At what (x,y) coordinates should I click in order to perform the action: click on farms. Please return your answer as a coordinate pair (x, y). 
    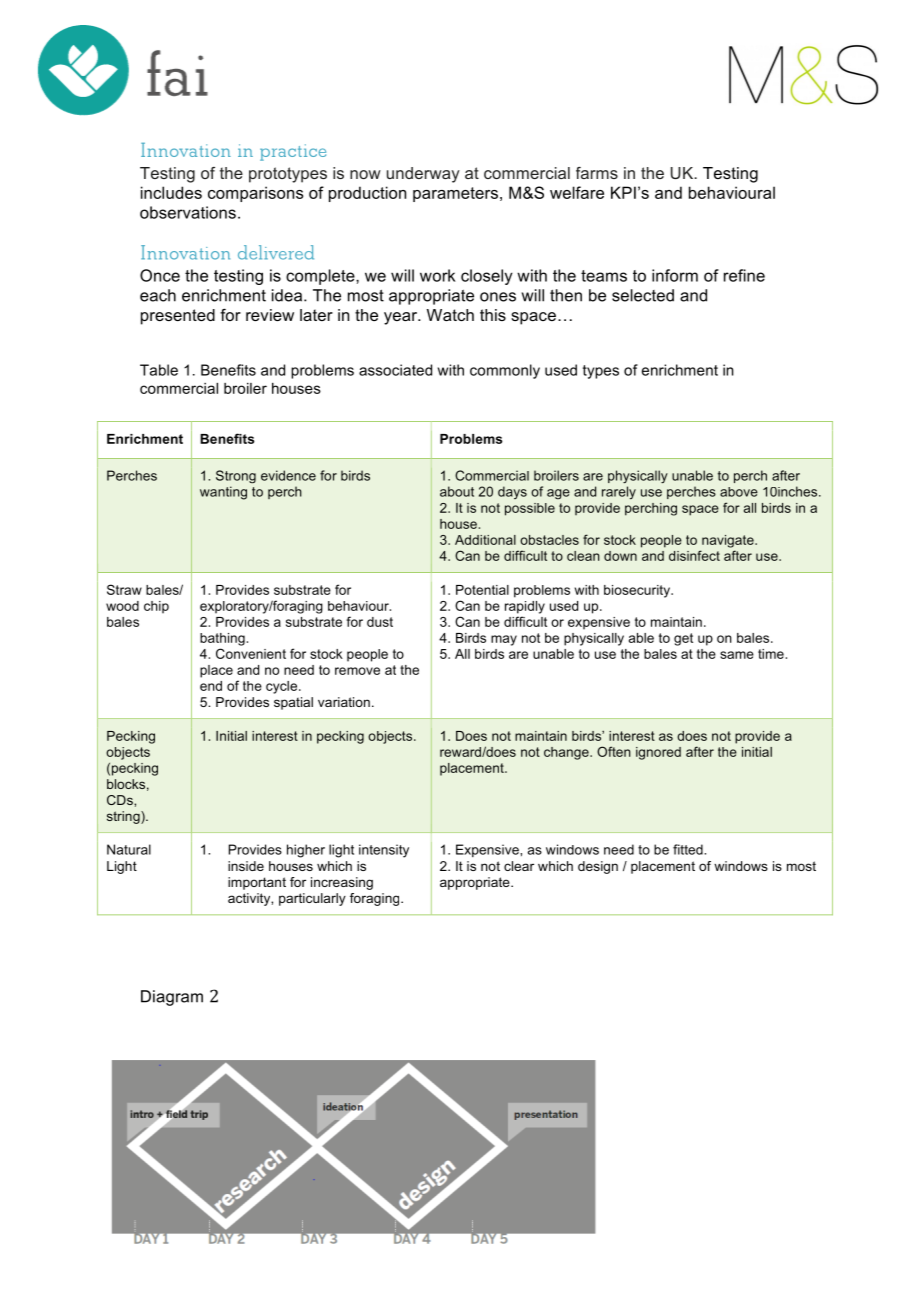
    Looking at the image, I should click on (597, 173).
